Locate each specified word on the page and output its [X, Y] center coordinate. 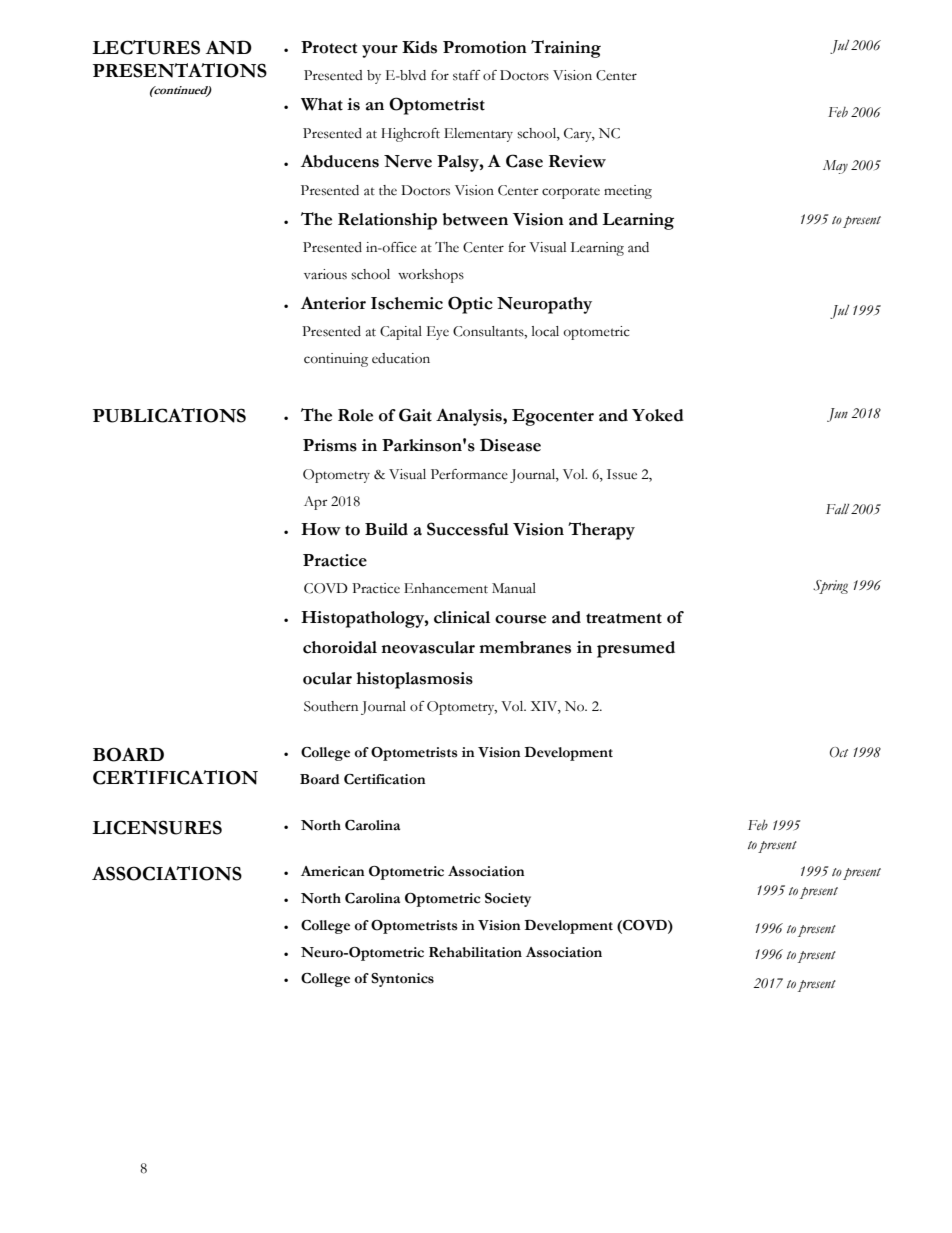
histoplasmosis [414, 680]
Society [508, 900]
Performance [469, 474]
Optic [470, 305]
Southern [331, 706]
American [333, 871]
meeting [628, 192]
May [835, 167]
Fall [837, 509]
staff [467, 75]
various [325, 274]
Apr [316, 503]
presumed [636, 649]
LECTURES [146, 47]
